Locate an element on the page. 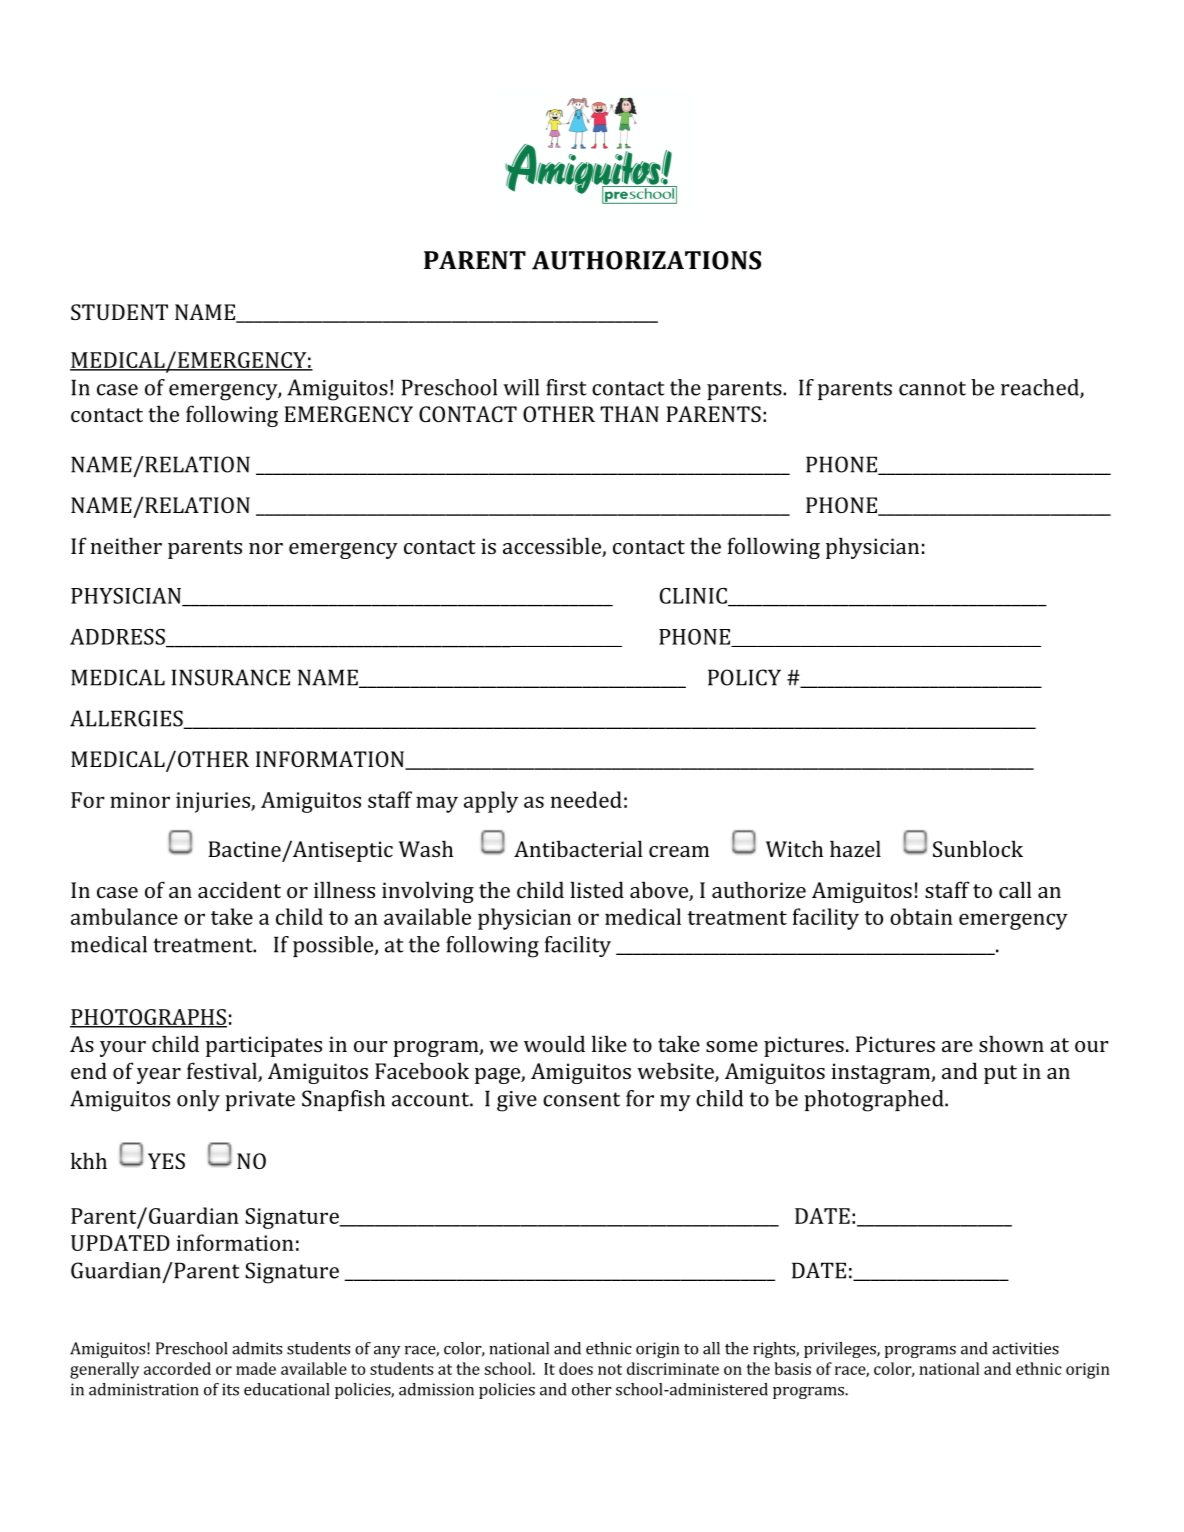  cannot is located at coordinates (932, 388).
